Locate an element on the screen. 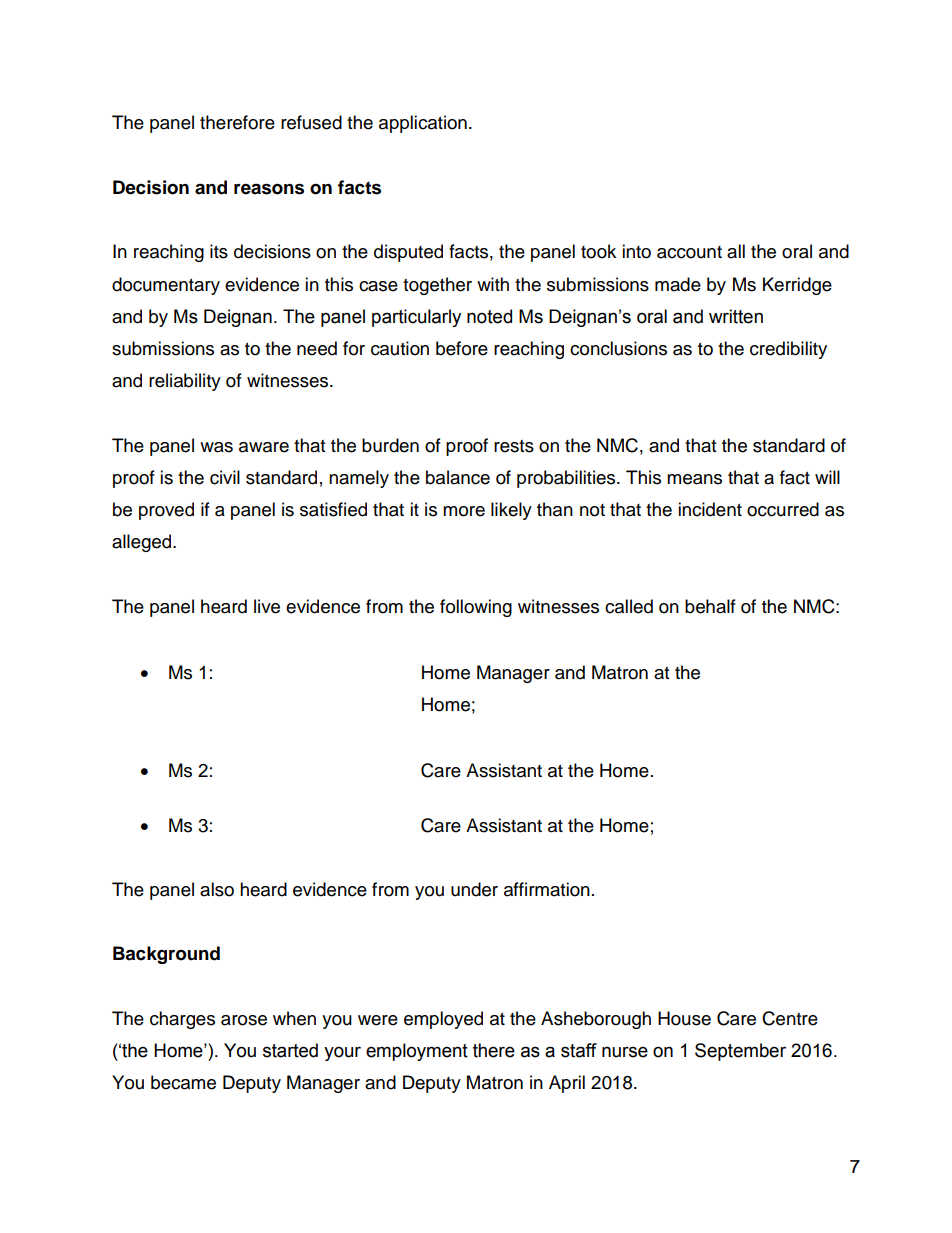  September is located at coordinates (740, 1052).
